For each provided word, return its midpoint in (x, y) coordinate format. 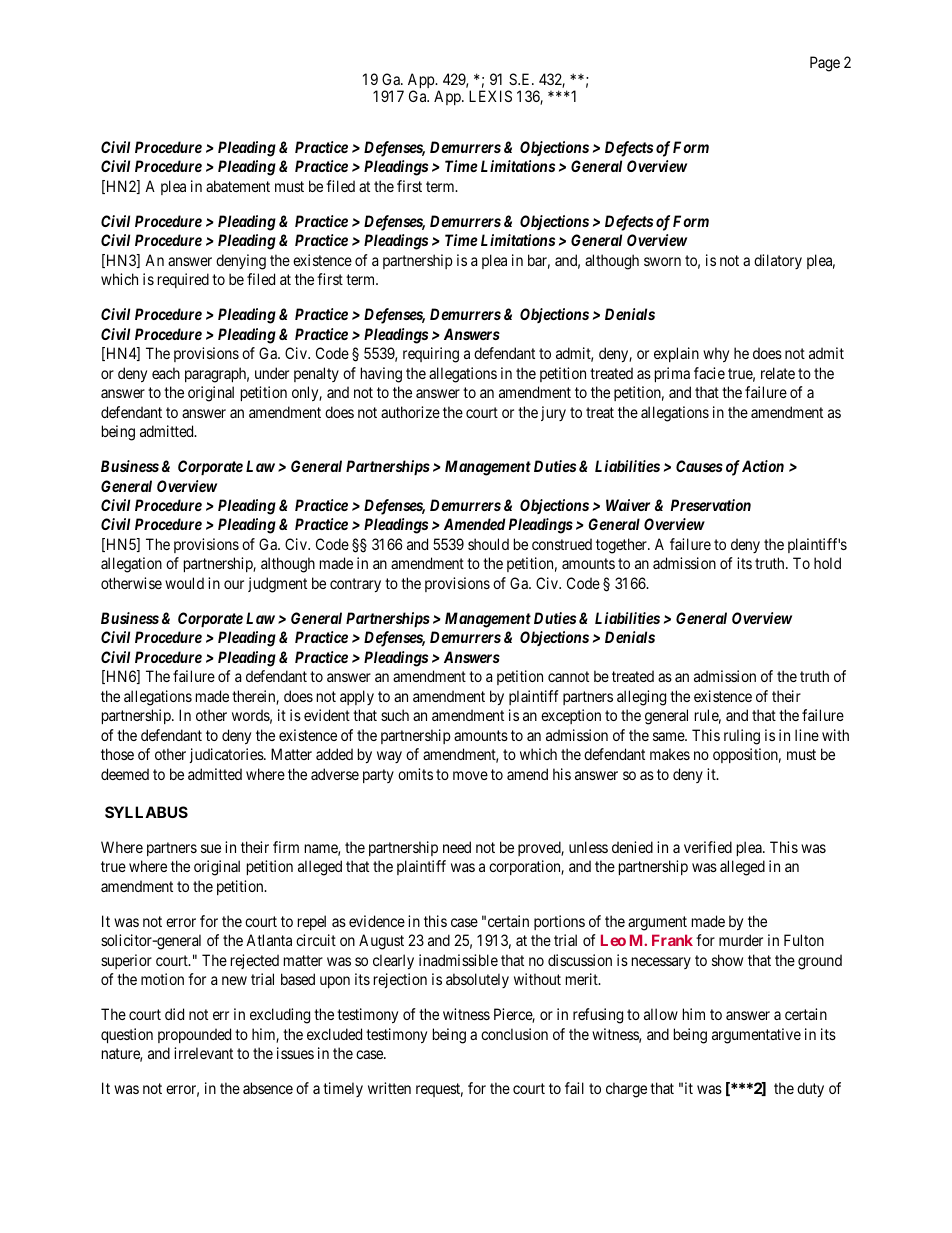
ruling (742, 737)
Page (825, 64)
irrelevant (203, 1053)
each (166, 373)
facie (709, 373)
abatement (238, 186)
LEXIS (490, 96)
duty (810, 1089)
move (470, 775)
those (117, 754)
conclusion (514, 1034)
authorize (410, 412)
